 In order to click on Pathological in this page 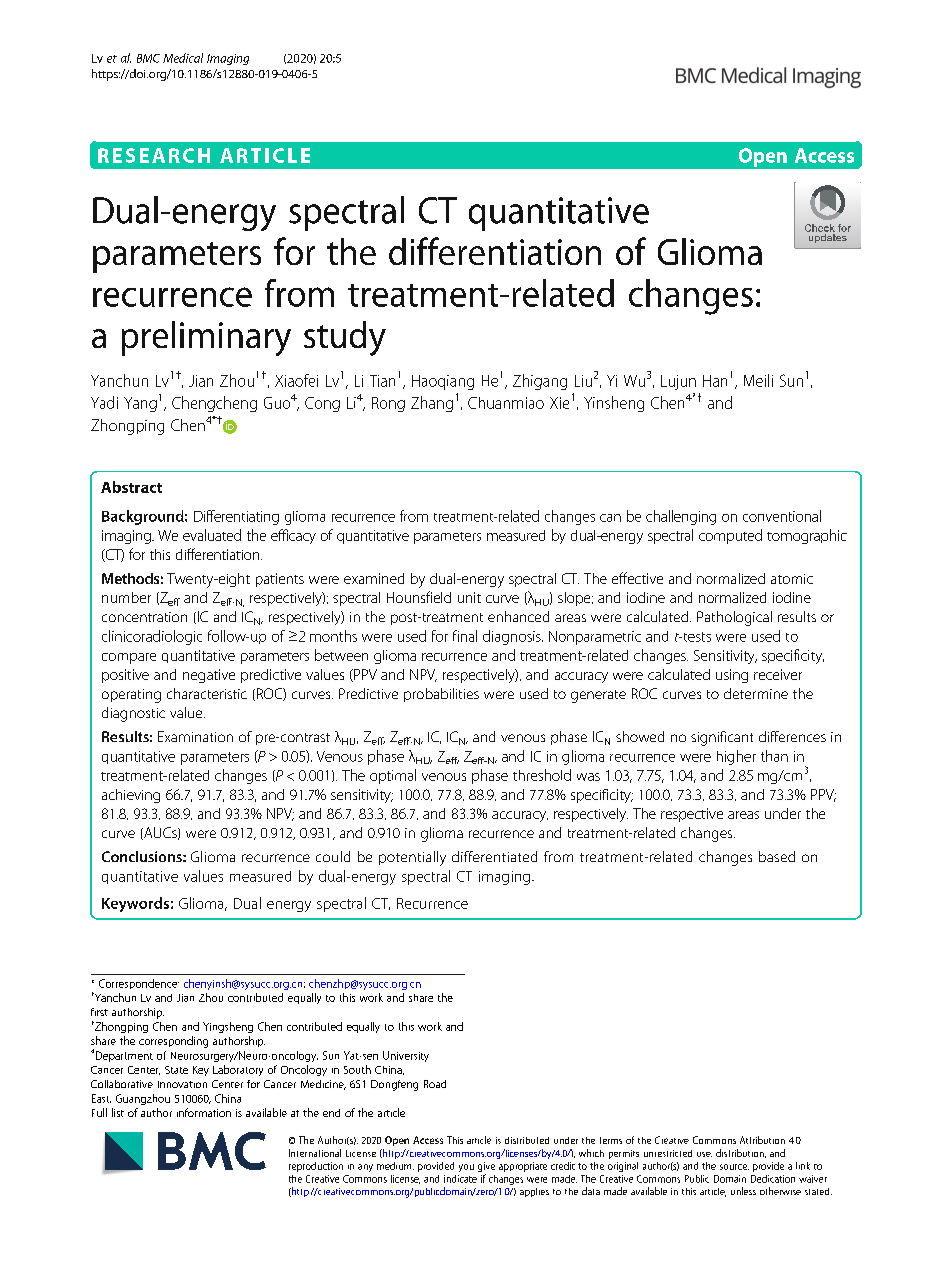, I will do `click(734, 618)`.
